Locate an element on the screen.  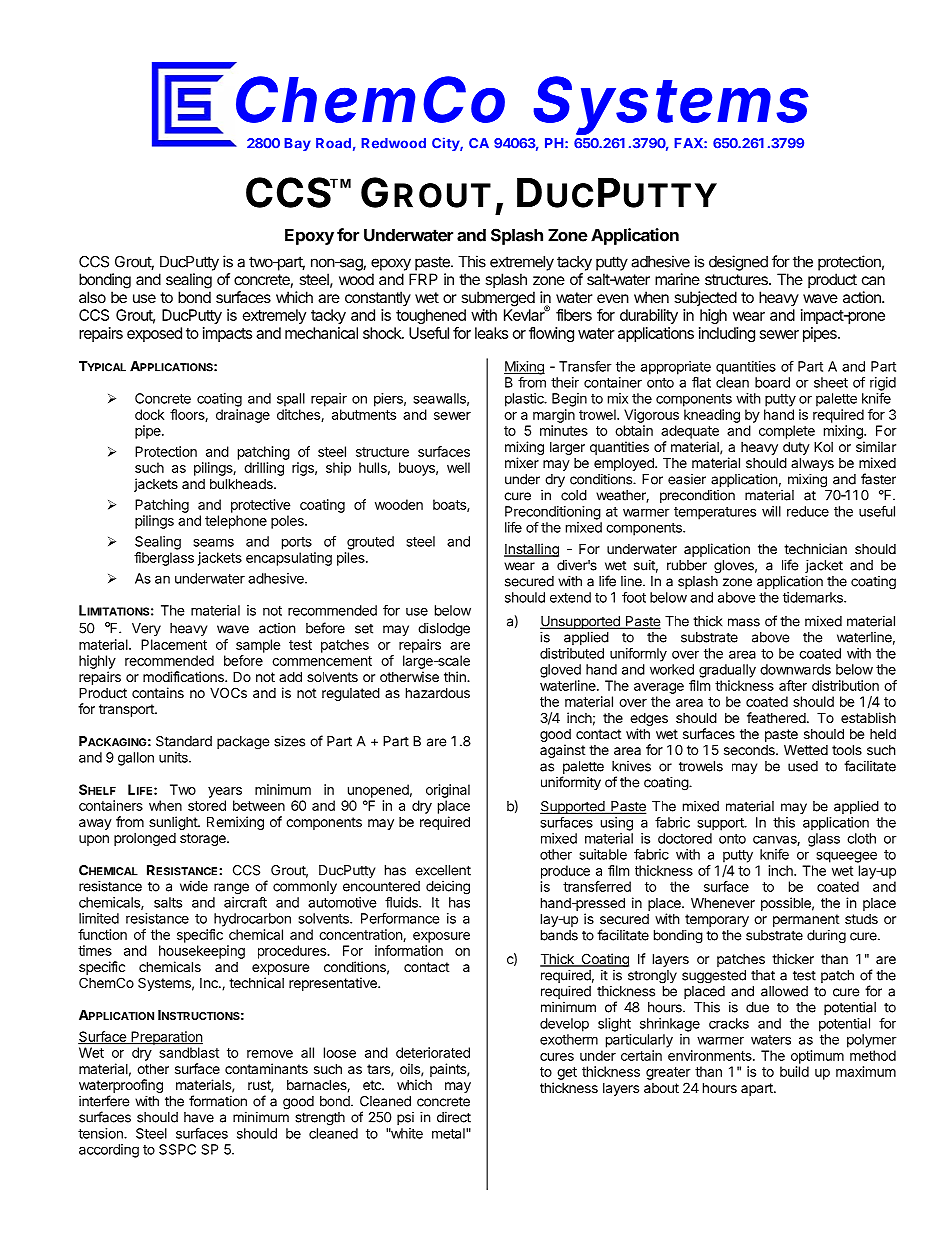
dock is located at coordinates (149, 414).
